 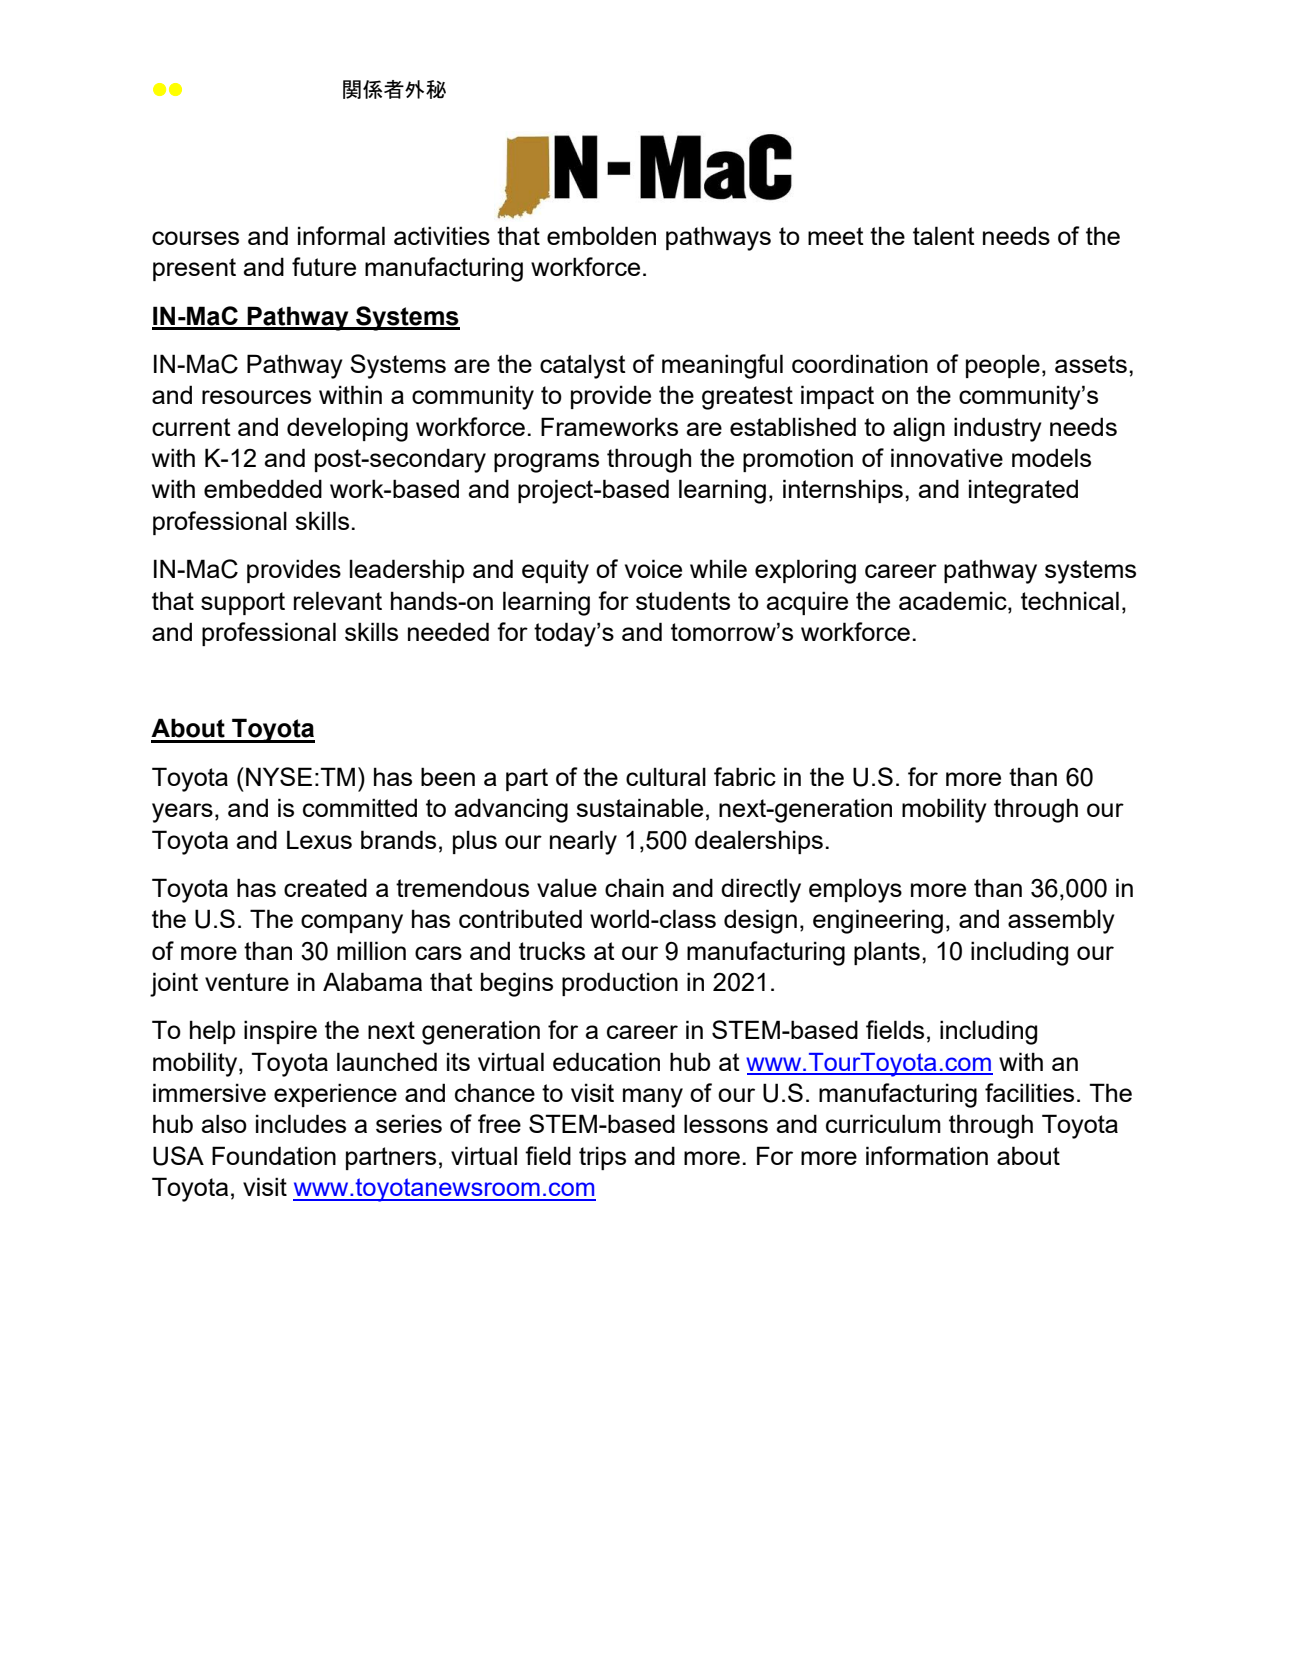 What do you see at coordinates (325, 887) in the document?
I see `created` at bounding box center [325, 887].
